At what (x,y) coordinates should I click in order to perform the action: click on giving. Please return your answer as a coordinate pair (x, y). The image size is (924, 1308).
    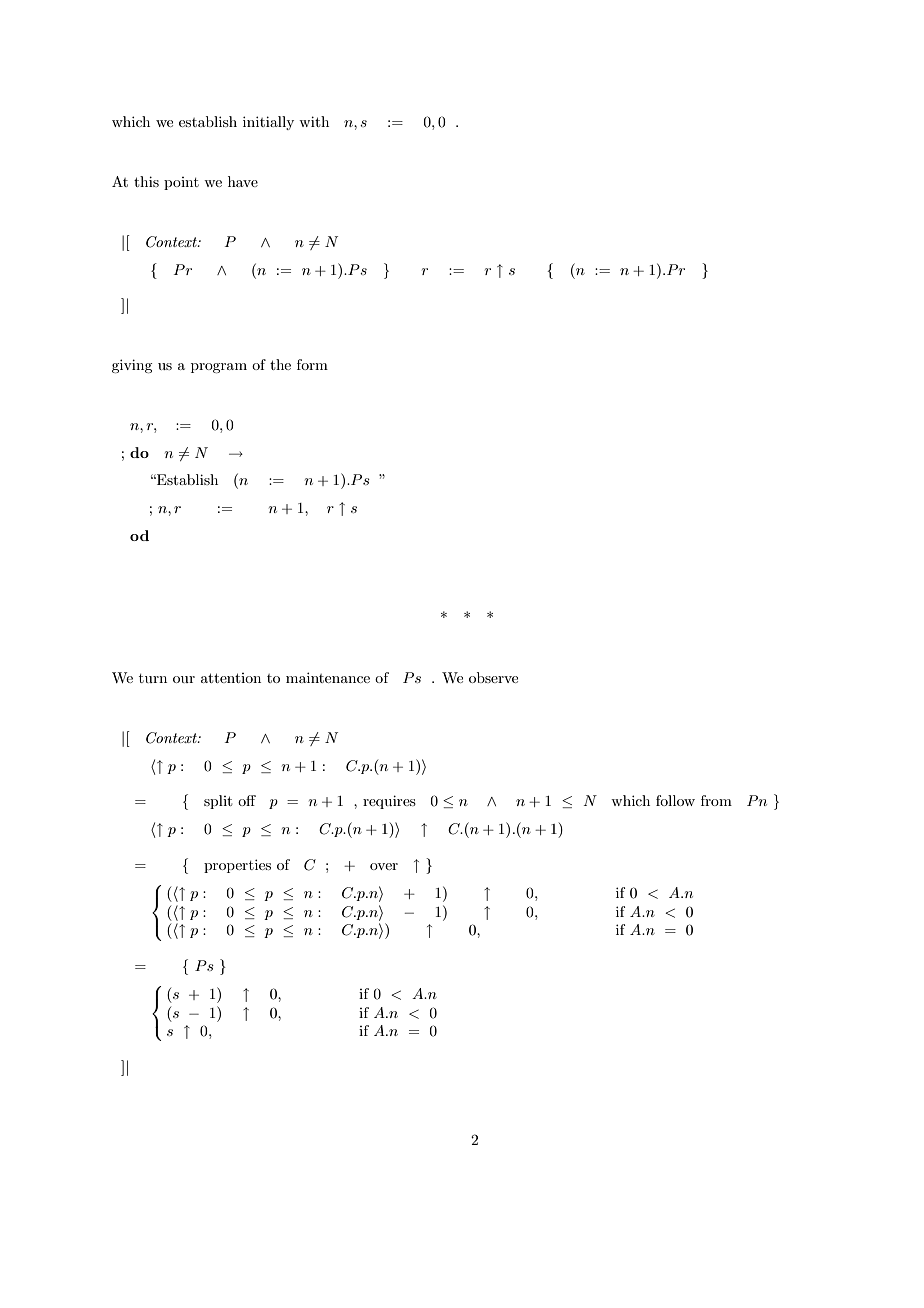
    Looking at the image, I should click on (132, 366).
